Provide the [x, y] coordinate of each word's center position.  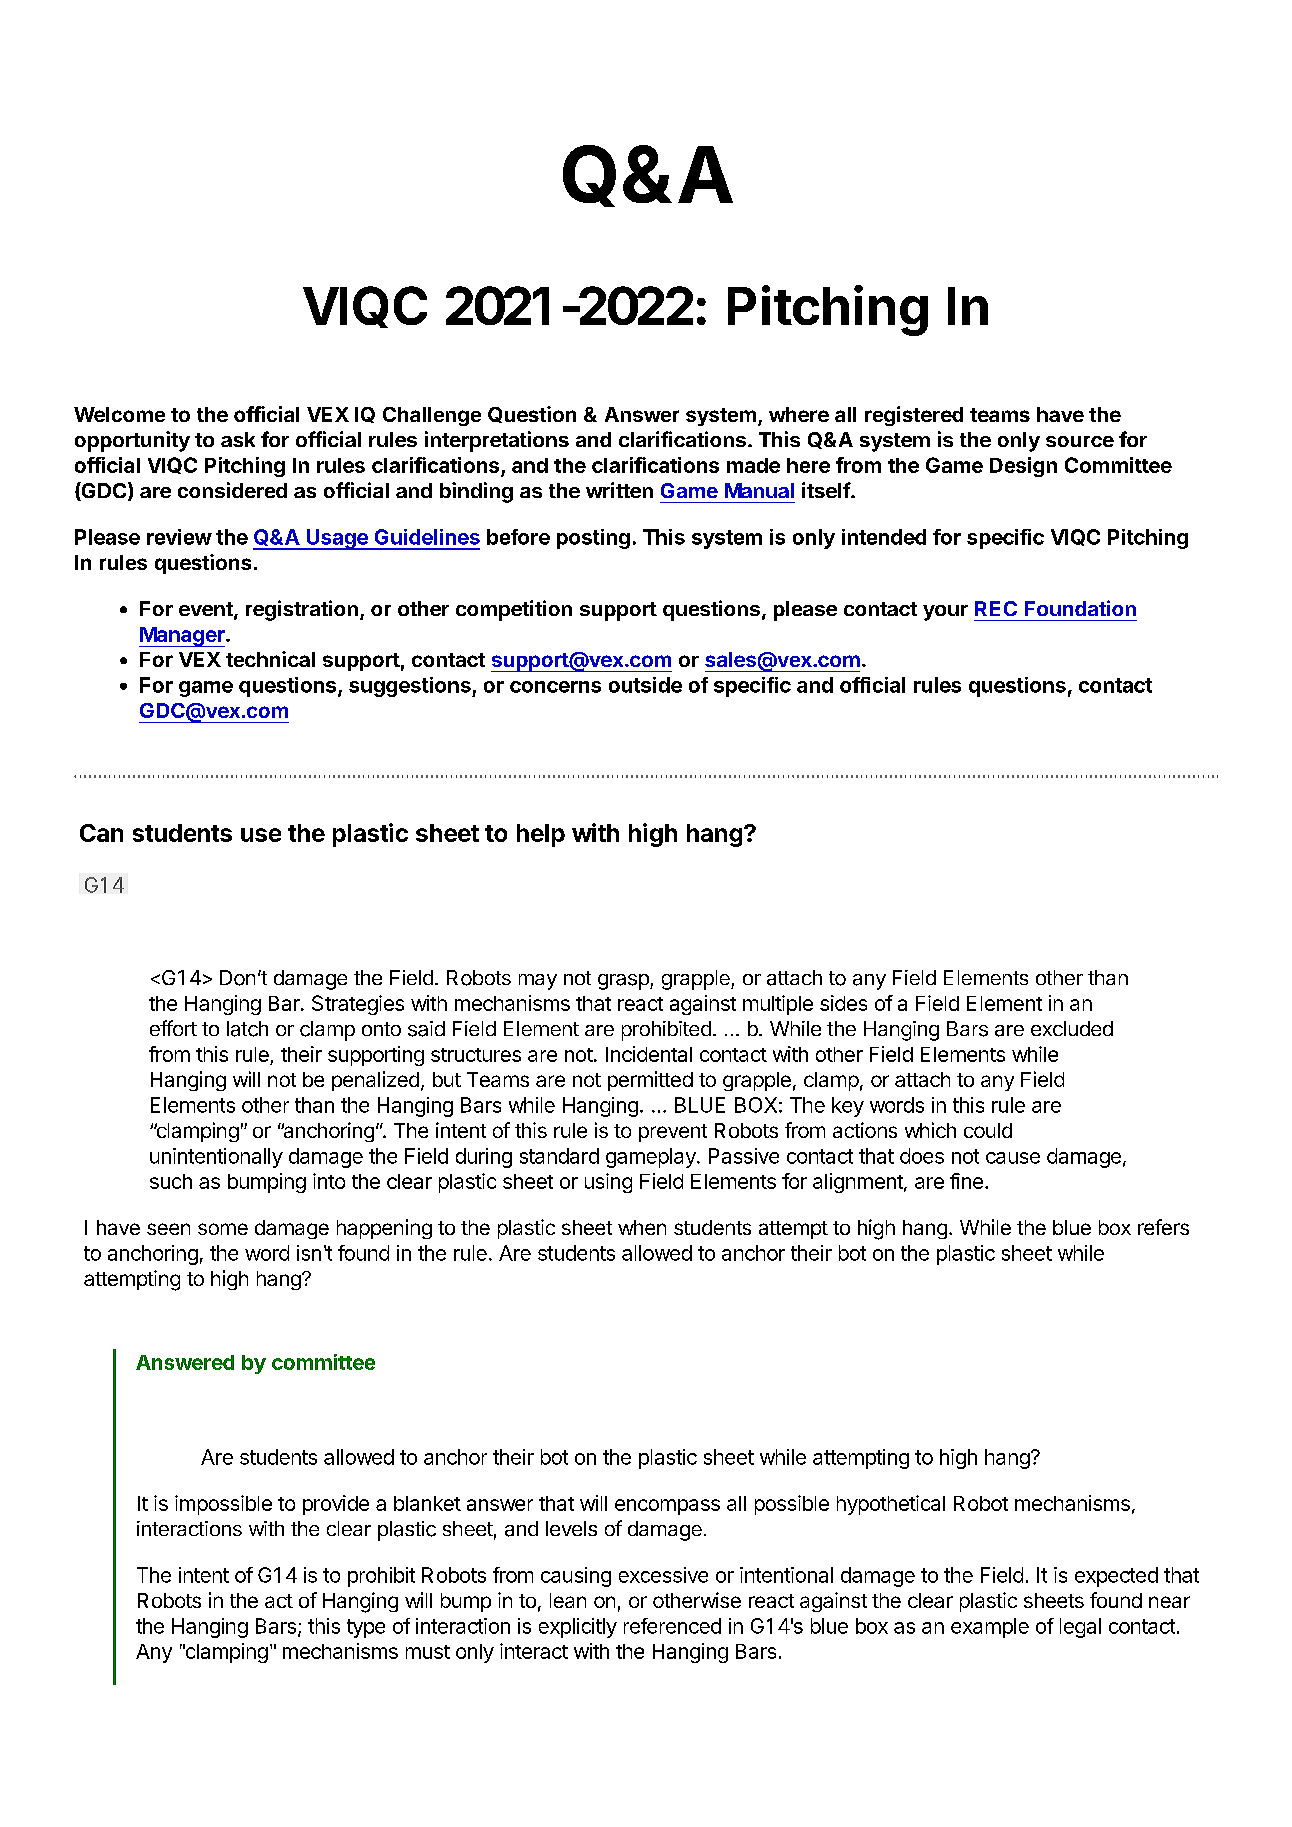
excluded [1072, 1028]
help [541, 835]
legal [1080, 1628]
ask [238, 439]
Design [1023, 467]
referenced [672, 1626]
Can [101, 833]
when [642, 1227]
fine [966, 1181]
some [223, 1229]
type [366, 1628]
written [619, 490]
